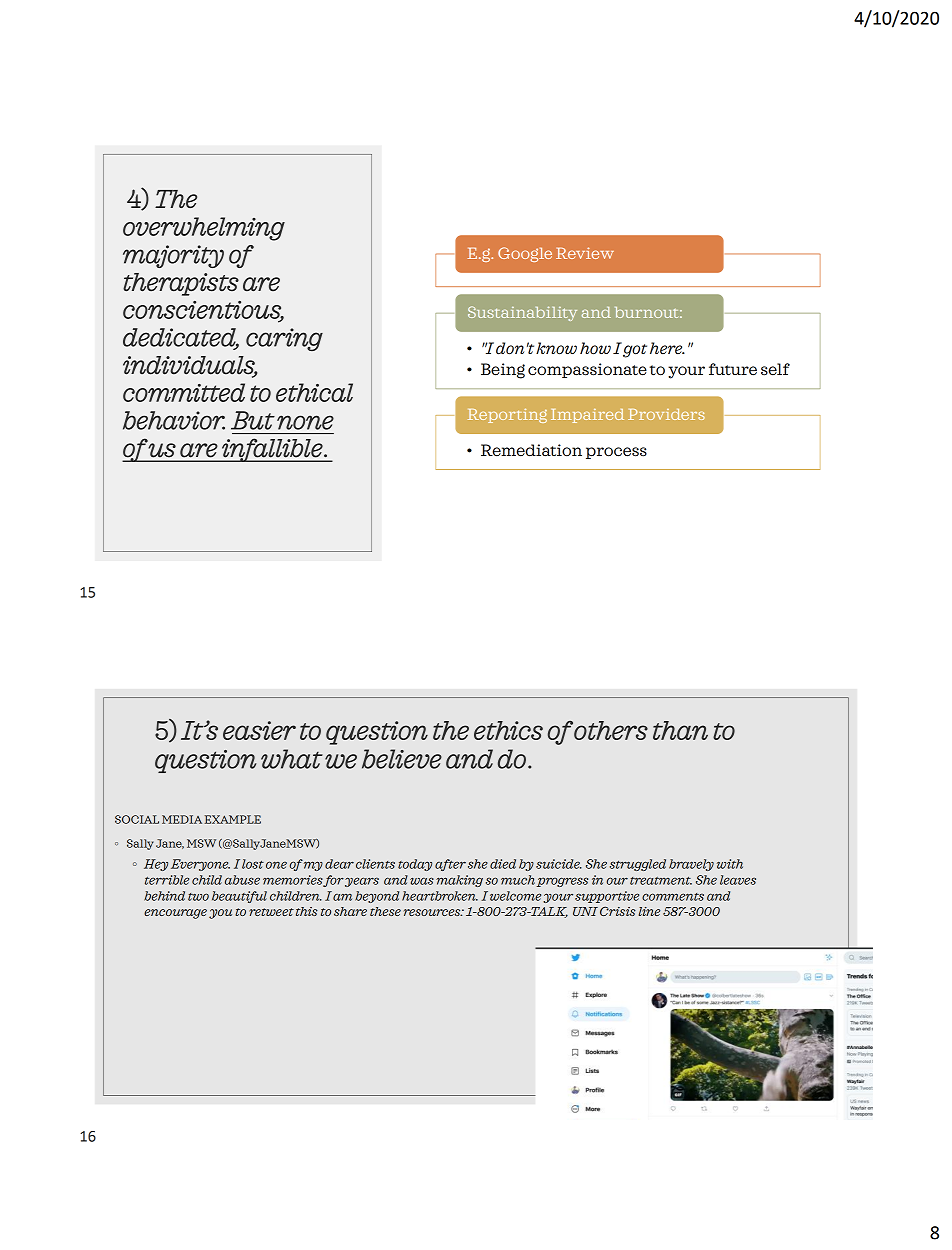 The height and width of the document is (1250, 952). What do you see at coordinates (525, 254) in the document?
I see `Google` at bounding box center [525, 254].
